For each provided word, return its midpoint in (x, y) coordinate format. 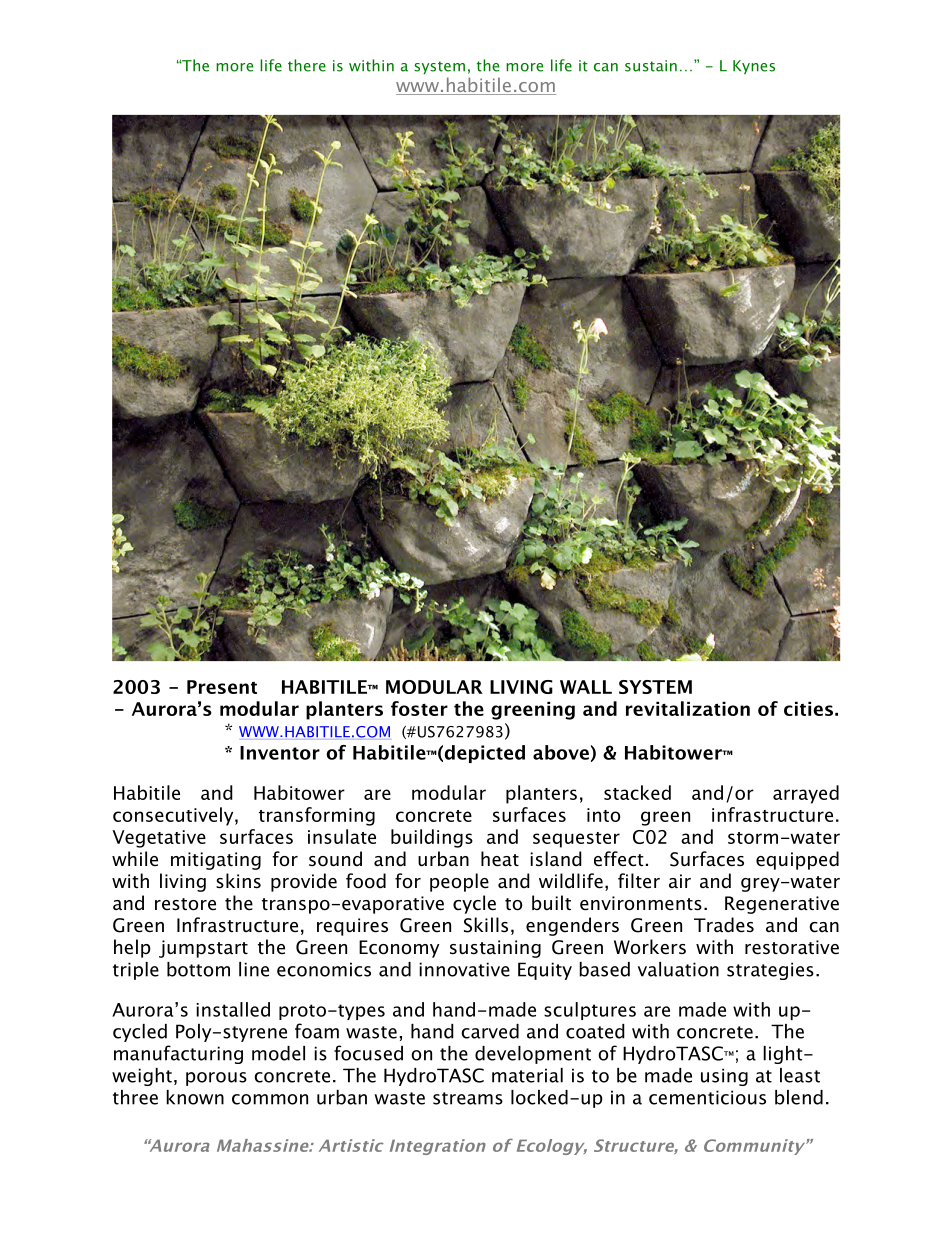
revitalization (688, 708)
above (561, 752)
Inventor (280, 753)
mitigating (216, 861)
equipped (797, 860)
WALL (586, 687)
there (307, 65)
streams (468, 1098)
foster (419, 708)
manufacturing (178, 1054)
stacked (637, 792)
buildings (432, 838)
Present (222, 687)
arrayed (806, 794)
